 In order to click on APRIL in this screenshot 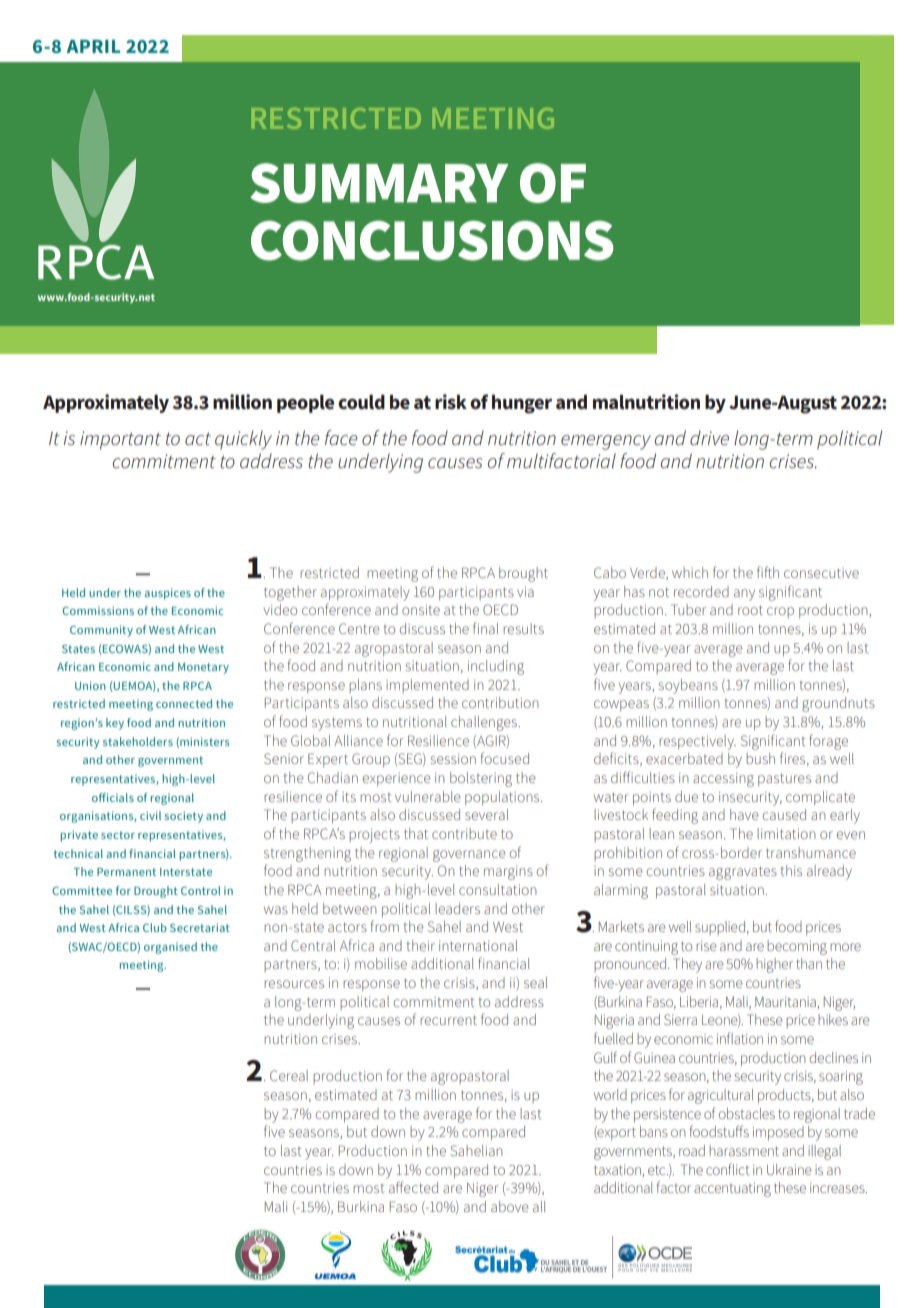, I will do `click(93, 46)`.
